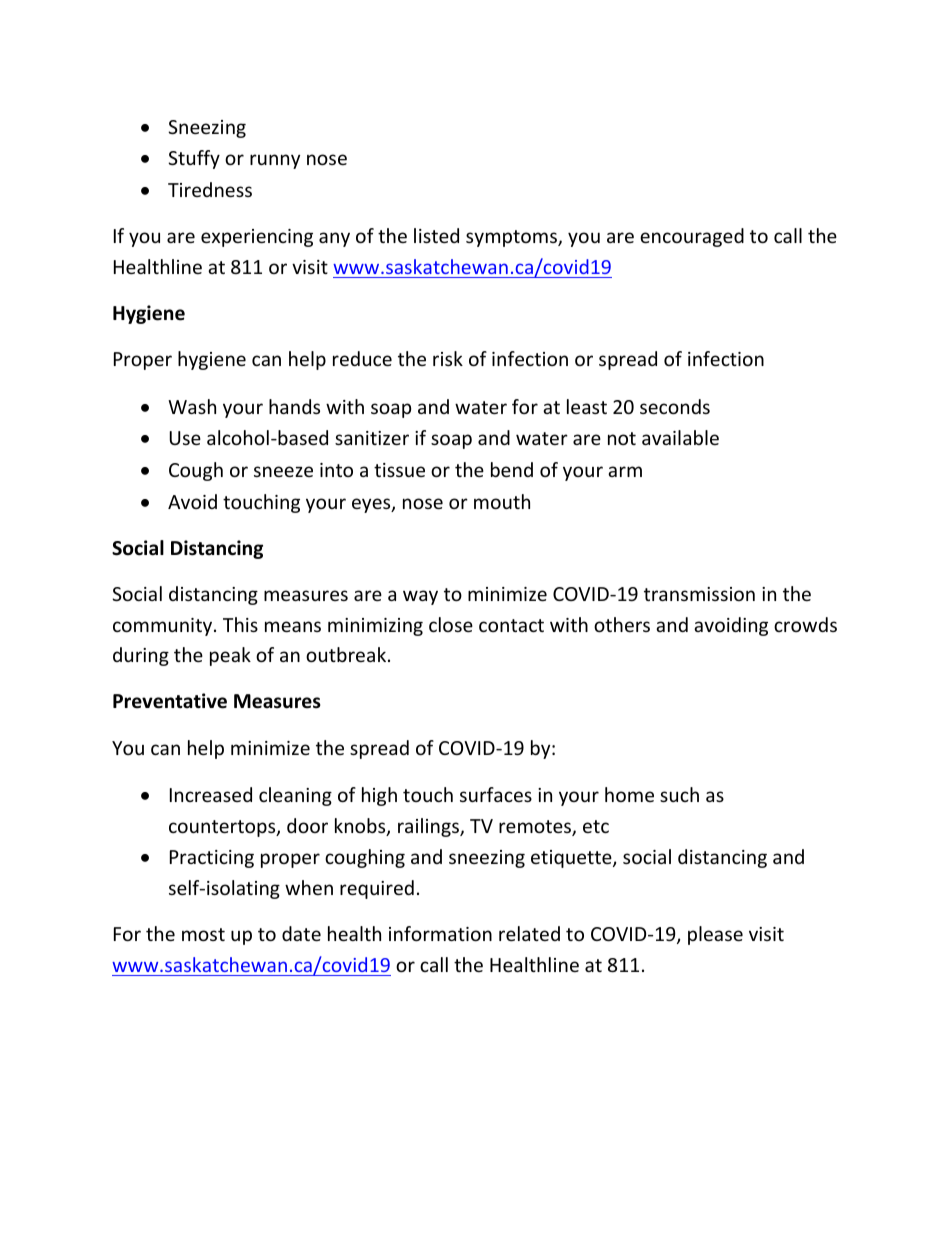  Describe the element at coordinates (185, 438) in the screenshot. I see `Use` at that location.
